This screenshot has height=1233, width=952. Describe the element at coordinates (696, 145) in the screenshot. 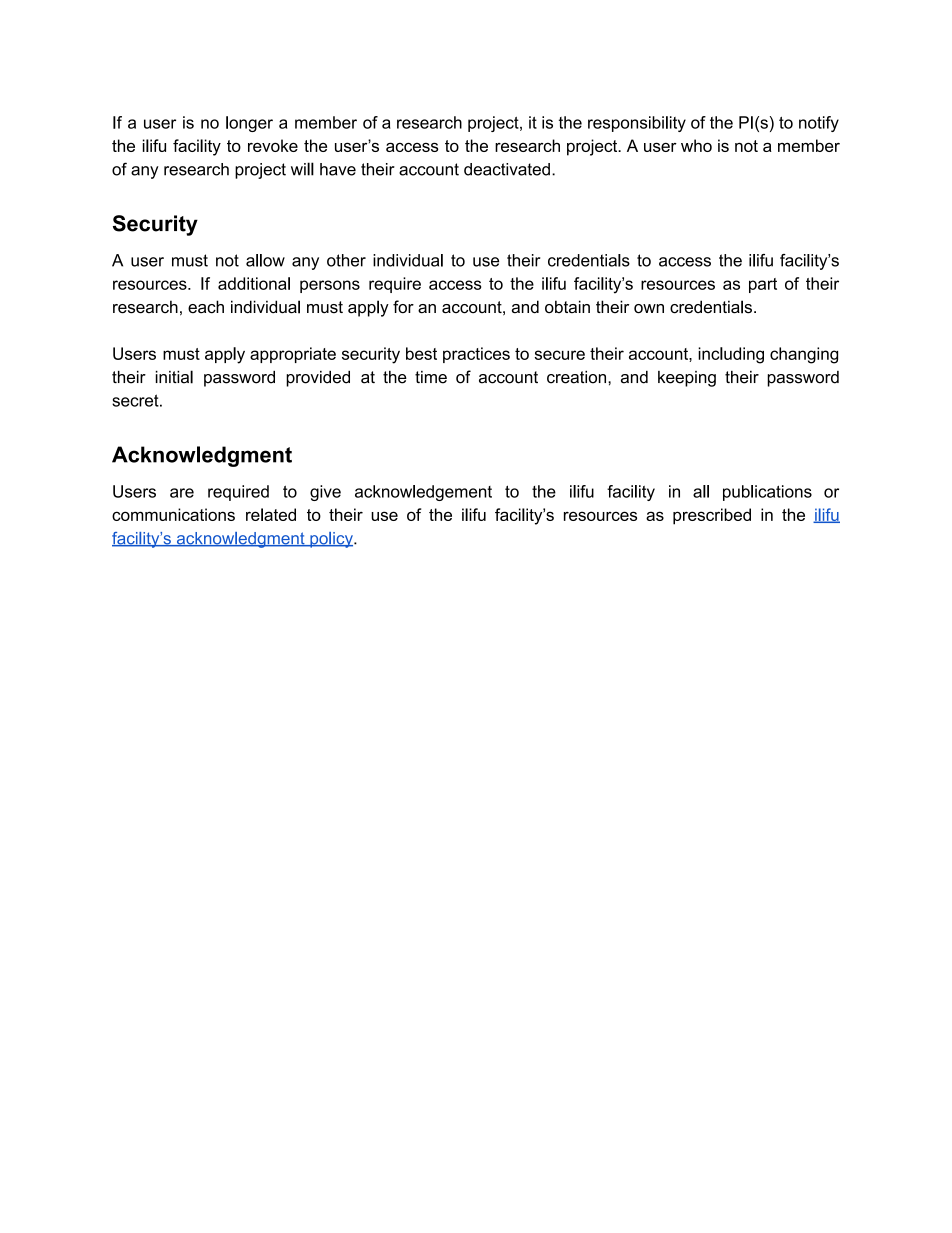

I see `who` at that location.
